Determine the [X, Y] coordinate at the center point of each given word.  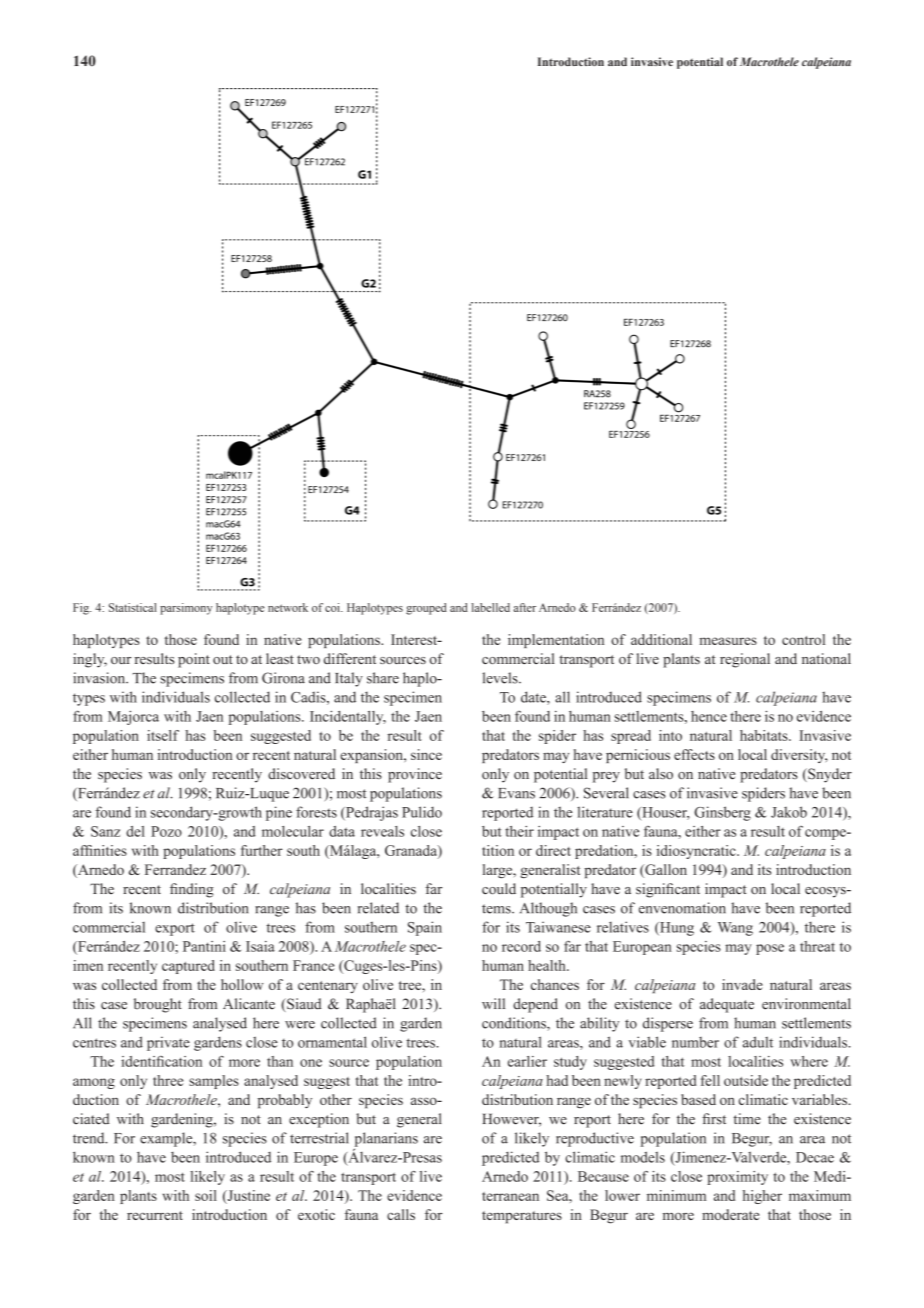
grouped [426, 609]
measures [728, 641]
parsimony [186, 609]
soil [206, 1195]
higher [762, 1197]
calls [401, 1214]
